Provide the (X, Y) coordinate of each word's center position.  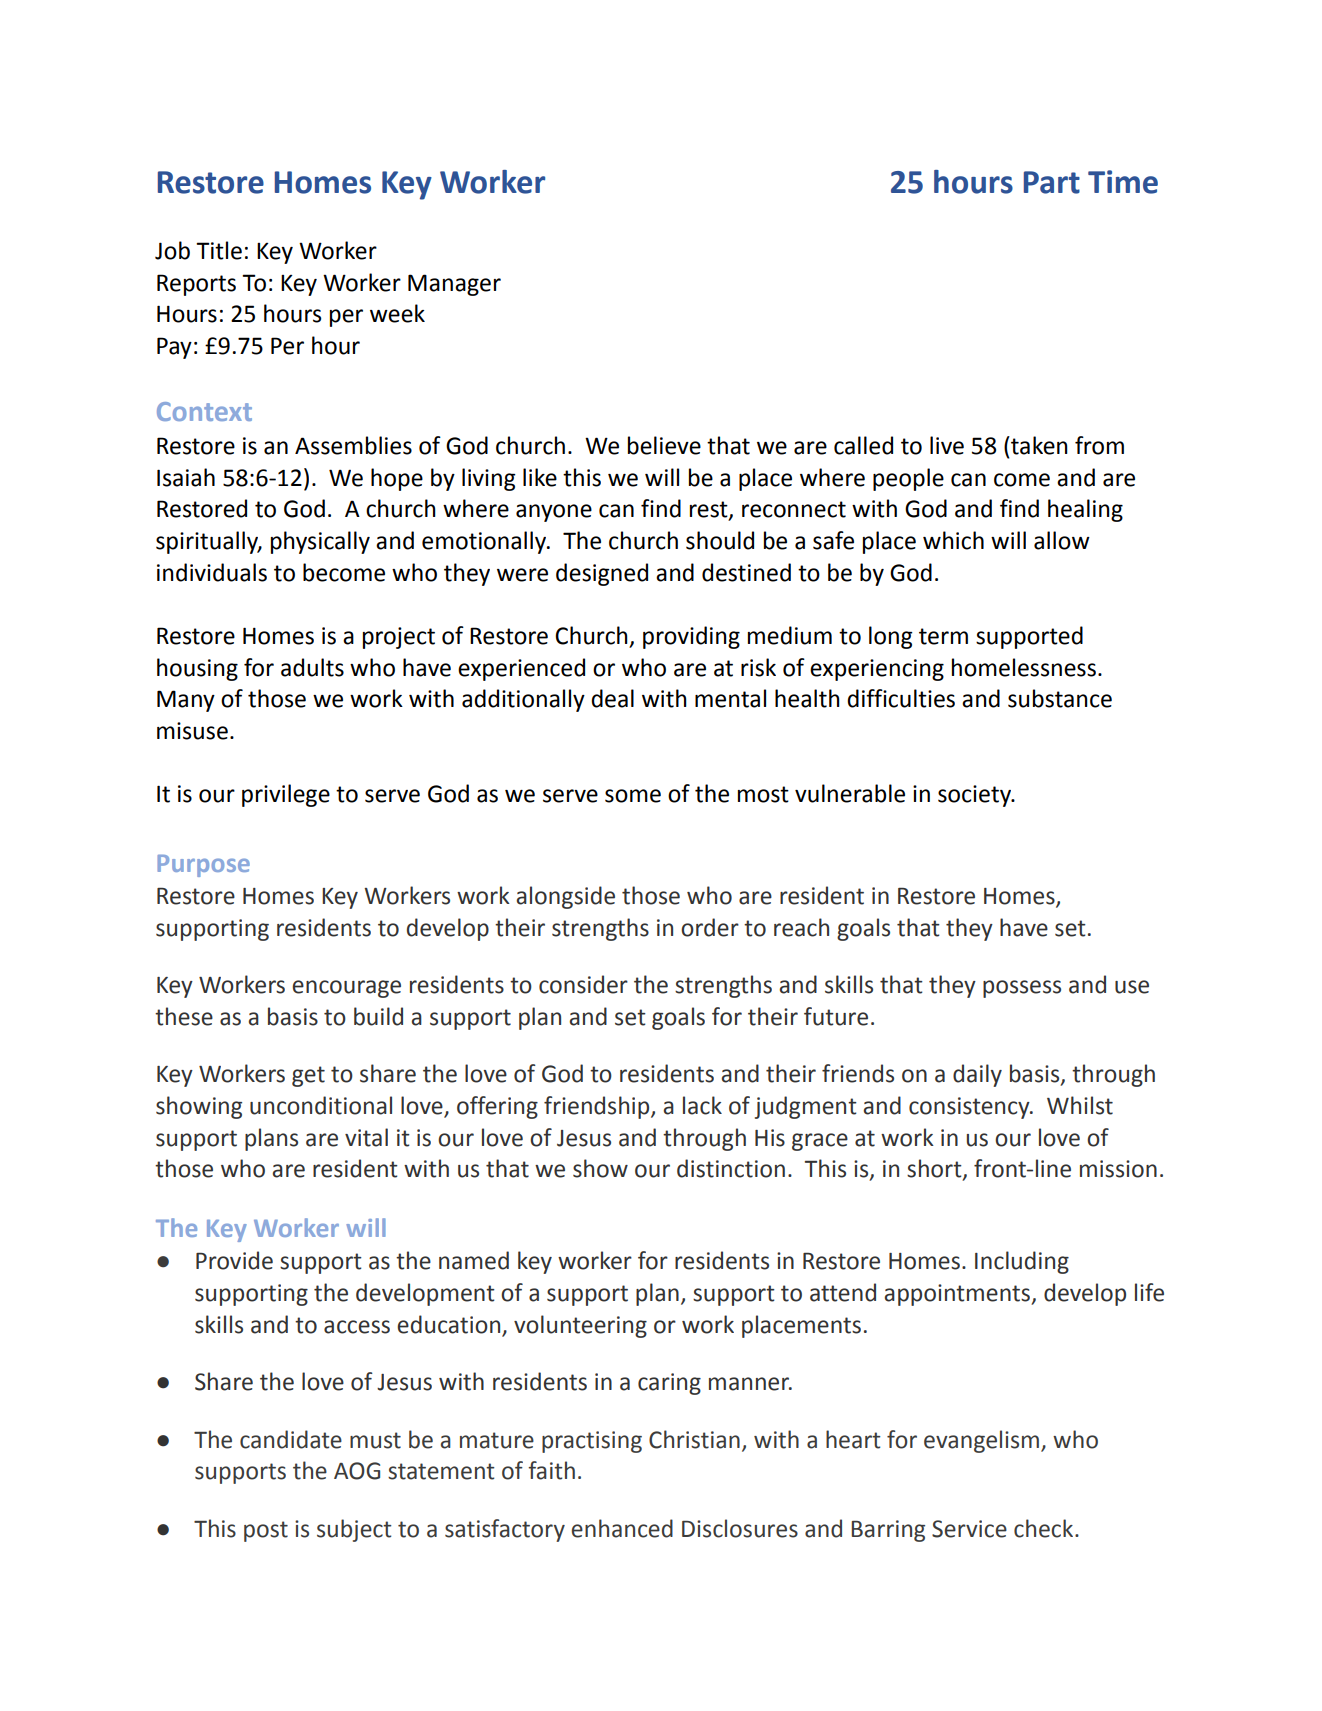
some (633, 796)
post (266, 1531)
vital (366, 1137)
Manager (454, 285)
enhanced (622, 1528)
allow (1062, 540)
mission (1118, 1169)
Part (1052, 182)
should (720, 540)
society (975, 796)
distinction (731, 1168)
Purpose (203, 866)
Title (219, 250)
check (1045, 1528)
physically (320, 542)
